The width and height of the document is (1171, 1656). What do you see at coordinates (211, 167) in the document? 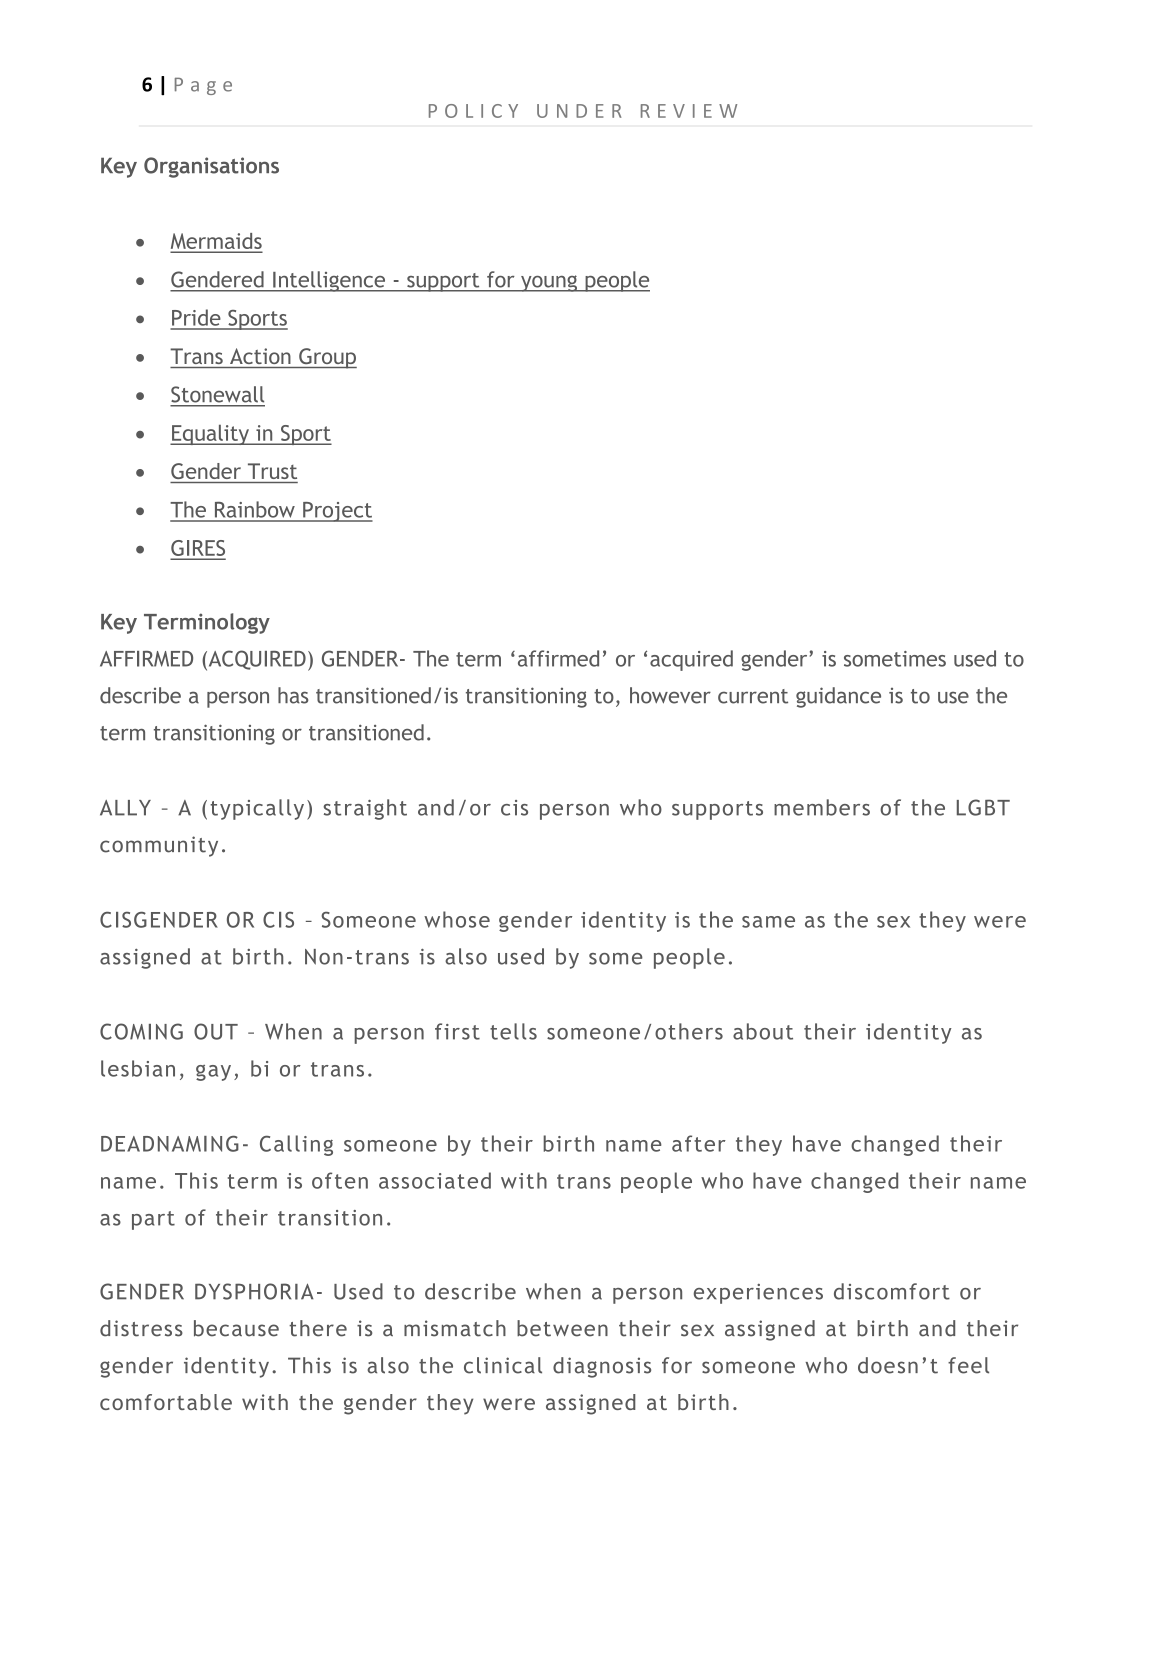
I see `Organisations` at bounding box center [211, 167].
